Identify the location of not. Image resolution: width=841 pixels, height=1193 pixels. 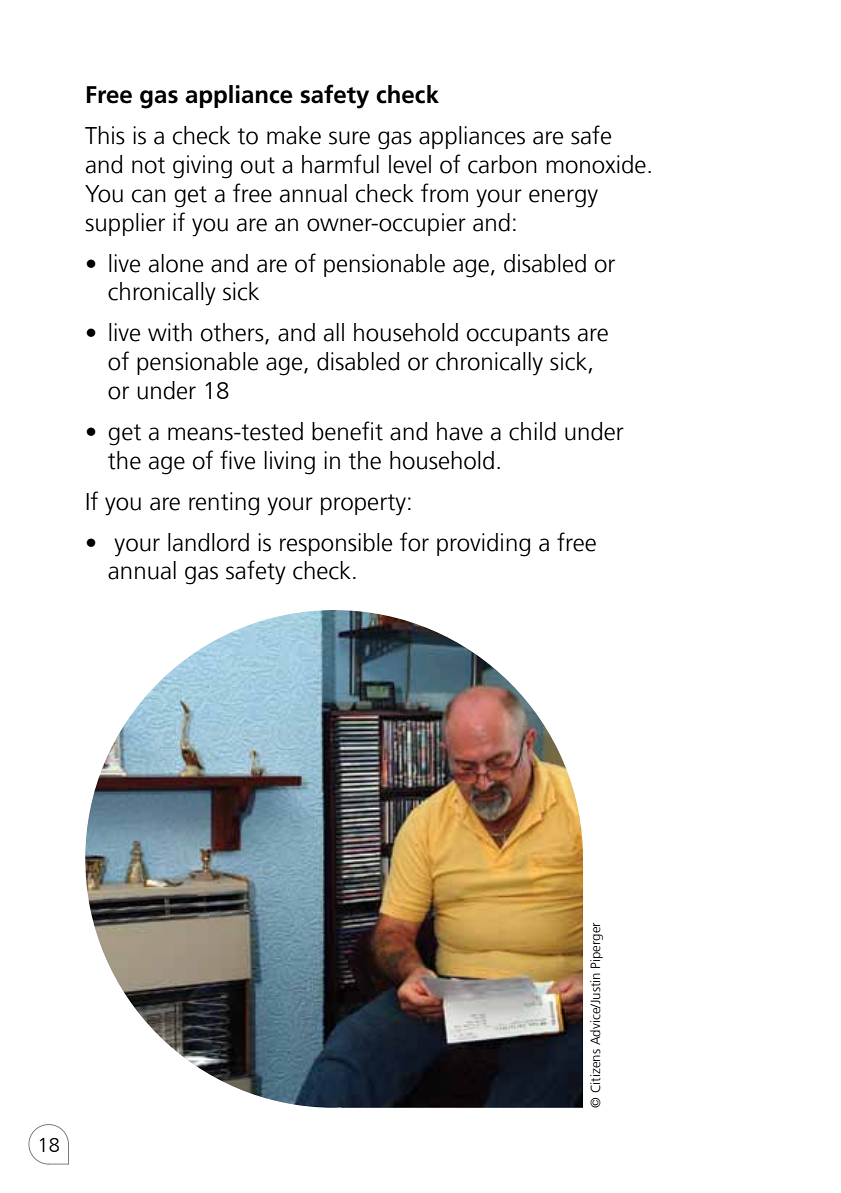
(148, 165).
